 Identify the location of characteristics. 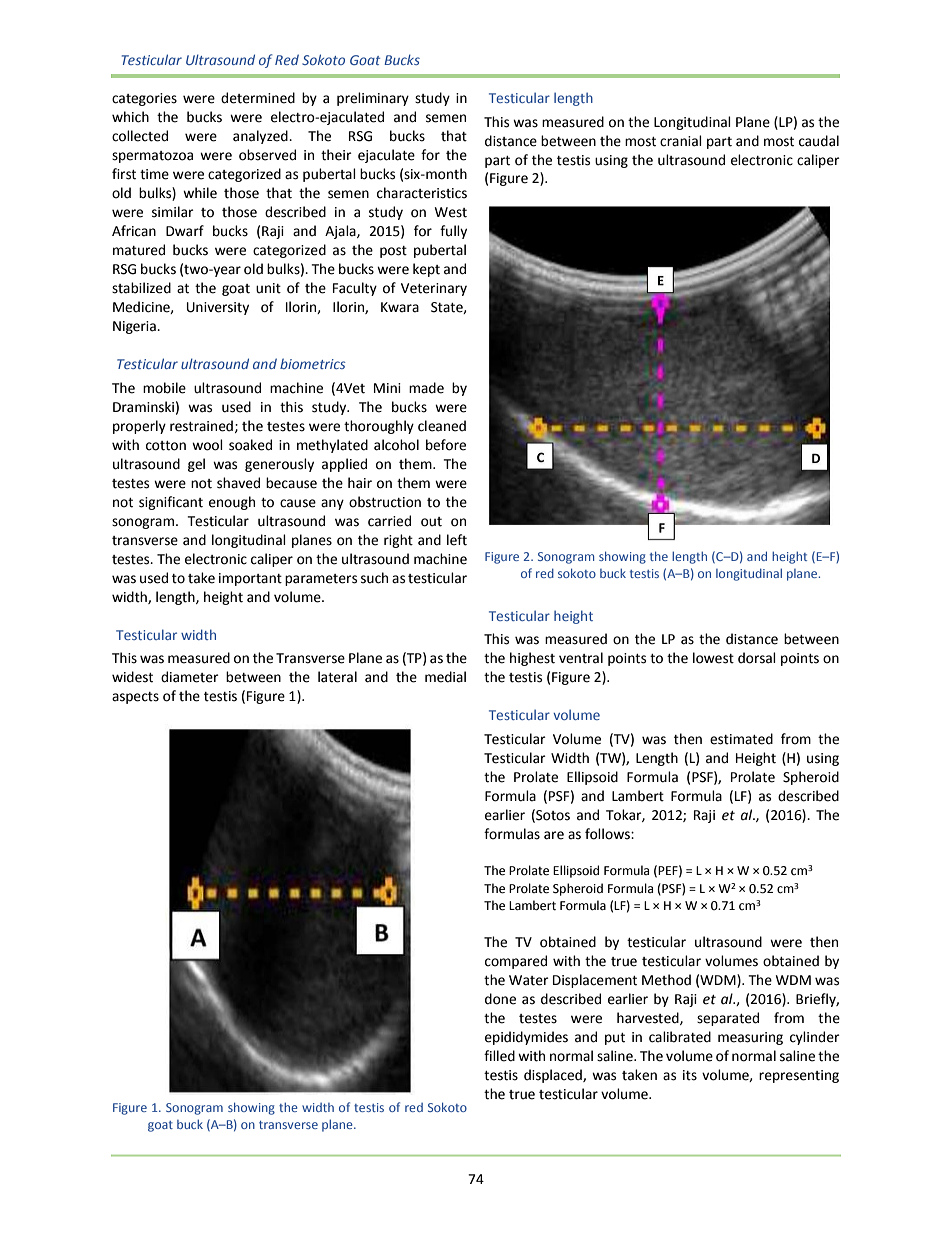
(422, 193).
